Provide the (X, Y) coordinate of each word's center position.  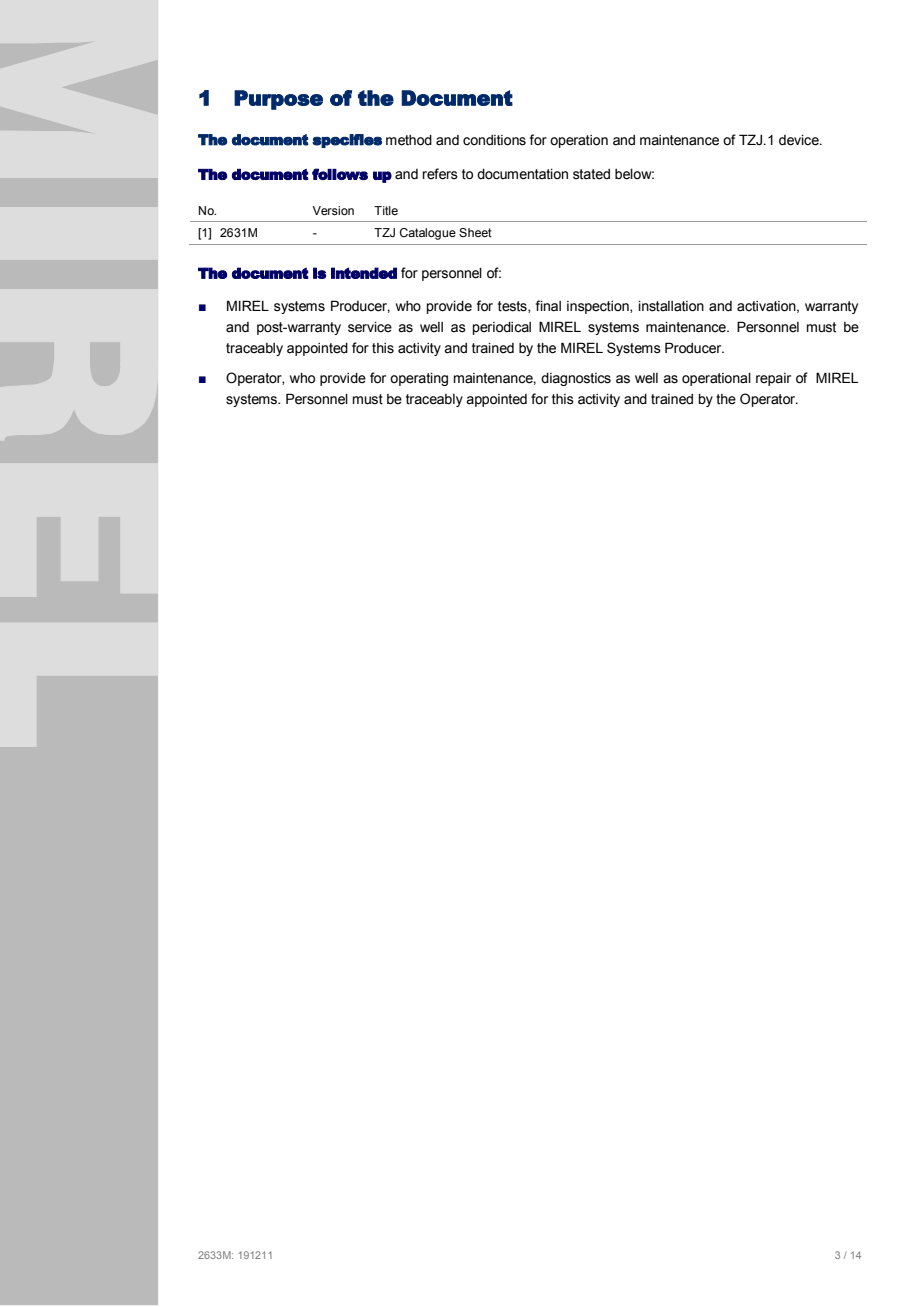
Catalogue (428, 234)
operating (419, 379)
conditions (494, 140)
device (800, 140)
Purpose (278, 100)
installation (671, 306)
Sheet (475, 232)
